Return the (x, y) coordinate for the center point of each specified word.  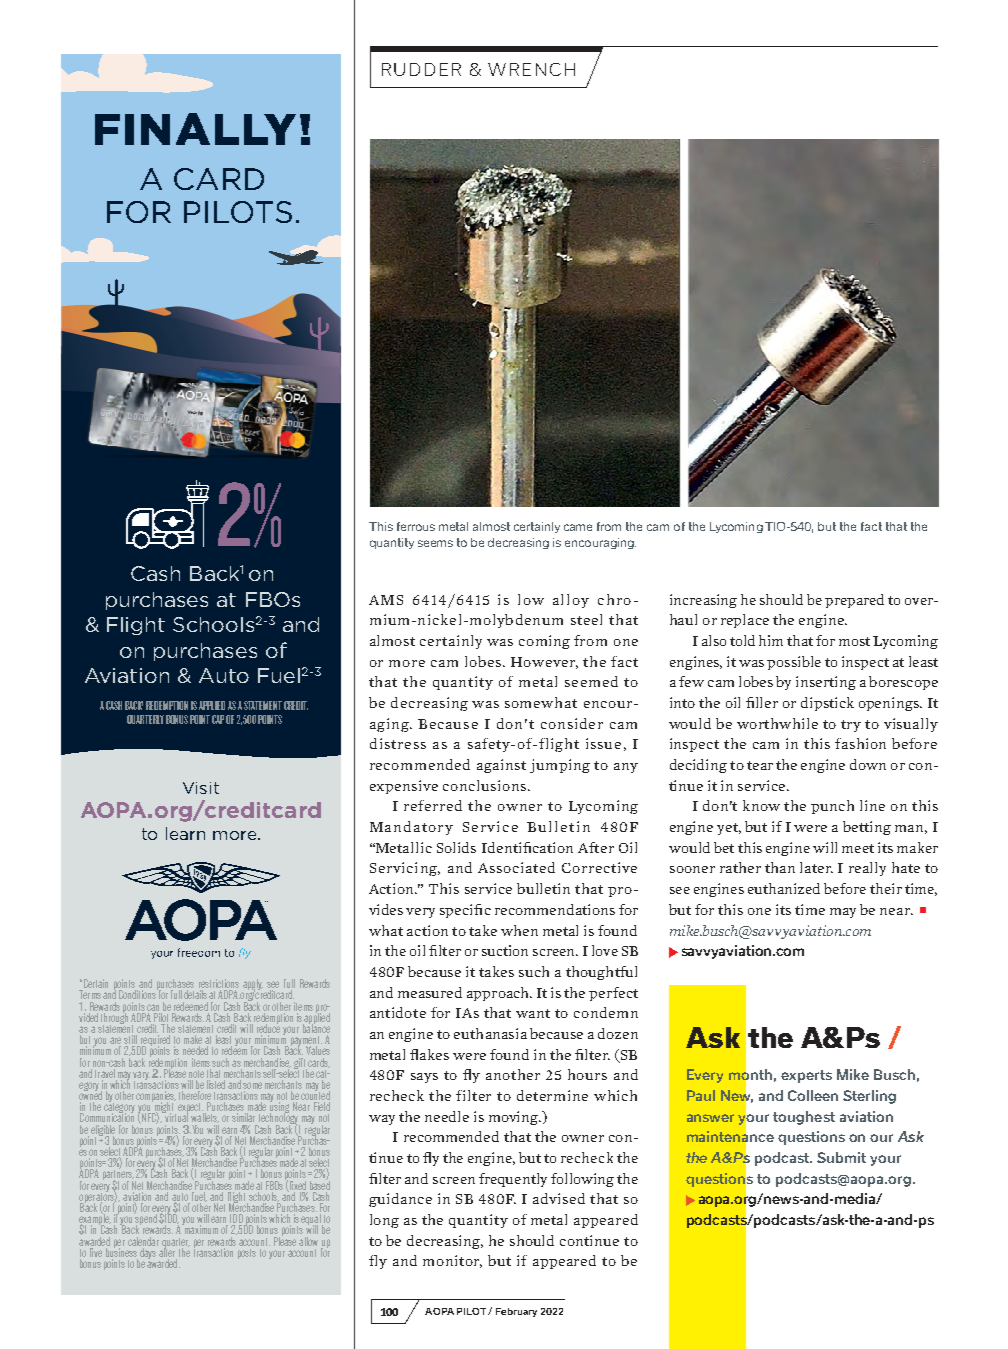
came (578, 527)
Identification (527, 847)
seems (435, 543)
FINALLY (195, 129)
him (771, 640)
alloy (571, 601)
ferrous (416, 526)
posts (247, 1254)
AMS (386, 600)
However (544, 663)
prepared (854, 601)
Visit (201, 788)
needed (195, 1050)
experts (806, 1076)
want (533, 1013)
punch (832, 807)
